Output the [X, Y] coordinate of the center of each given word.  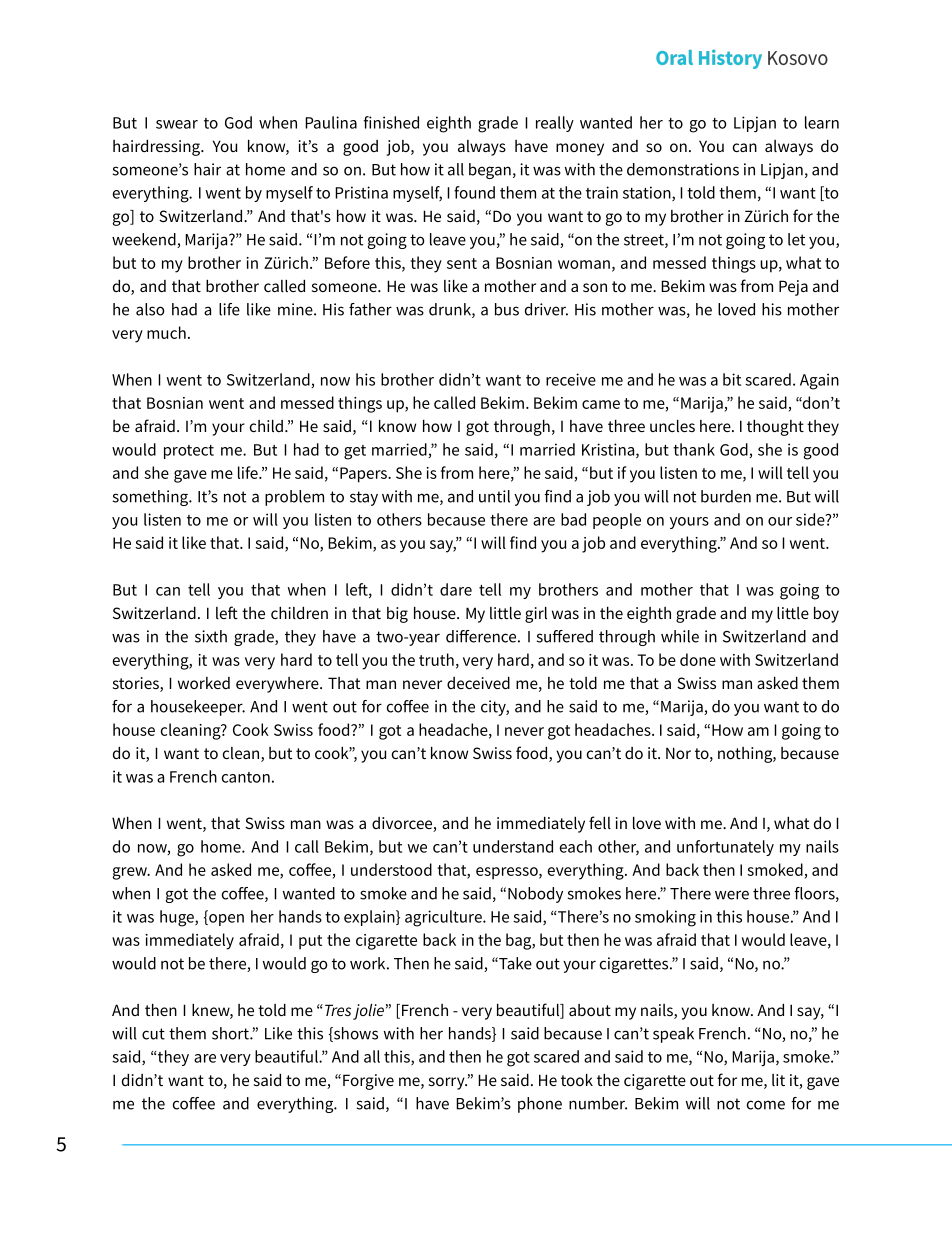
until [494, 496]
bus [507, 309]
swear [177, 124]
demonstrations [683, 169]
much [166, 332]
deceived [478, 683]
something [151, 498]
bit [732, 379]
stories [137, 684]
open [225, 920]
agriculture [444, 918]
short [231, 1033]
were [732, 895]
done [698, 659]
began [490, 171]
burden [726, 496]
